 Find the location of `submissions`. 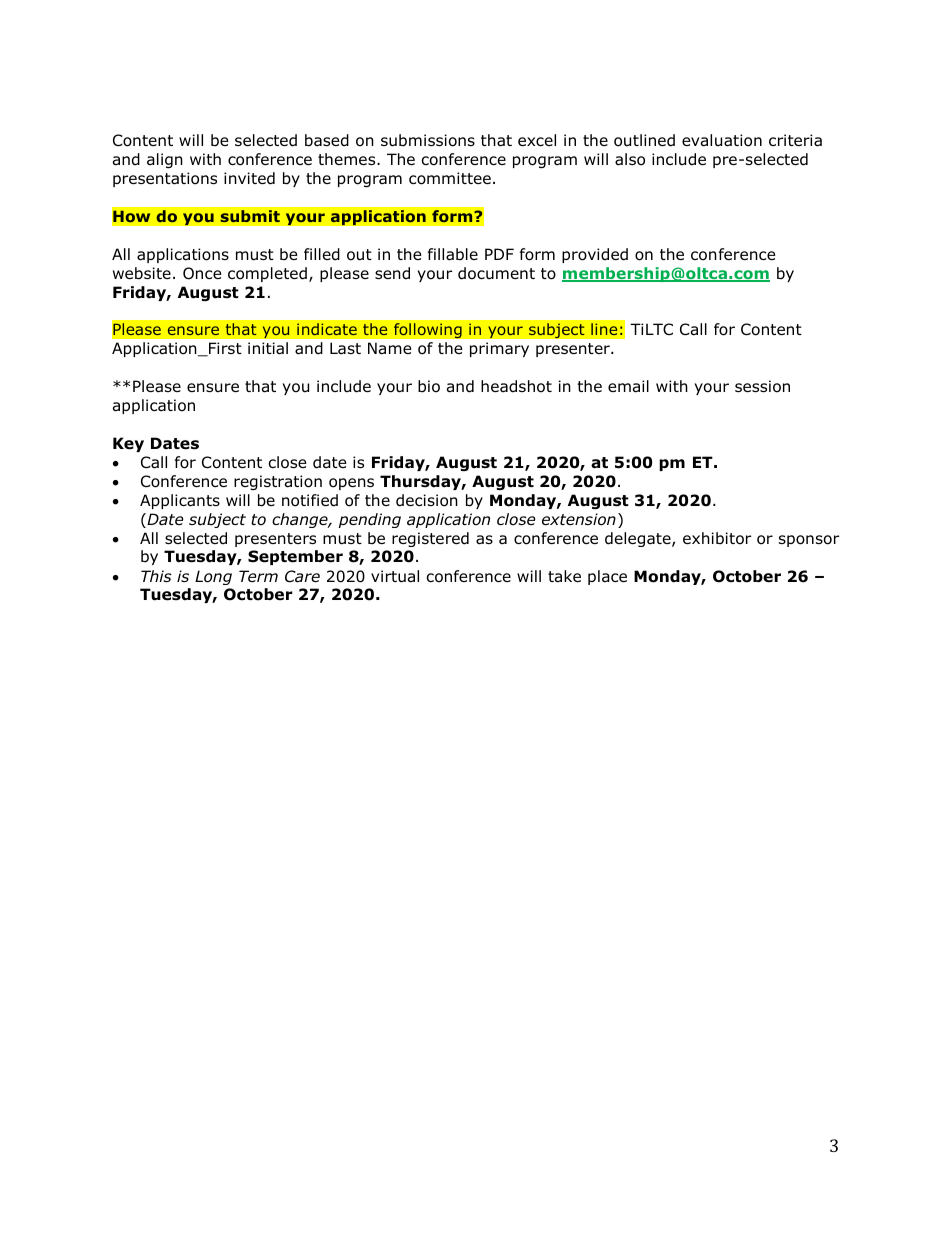

submissions is located at coordinates (428, 140).
